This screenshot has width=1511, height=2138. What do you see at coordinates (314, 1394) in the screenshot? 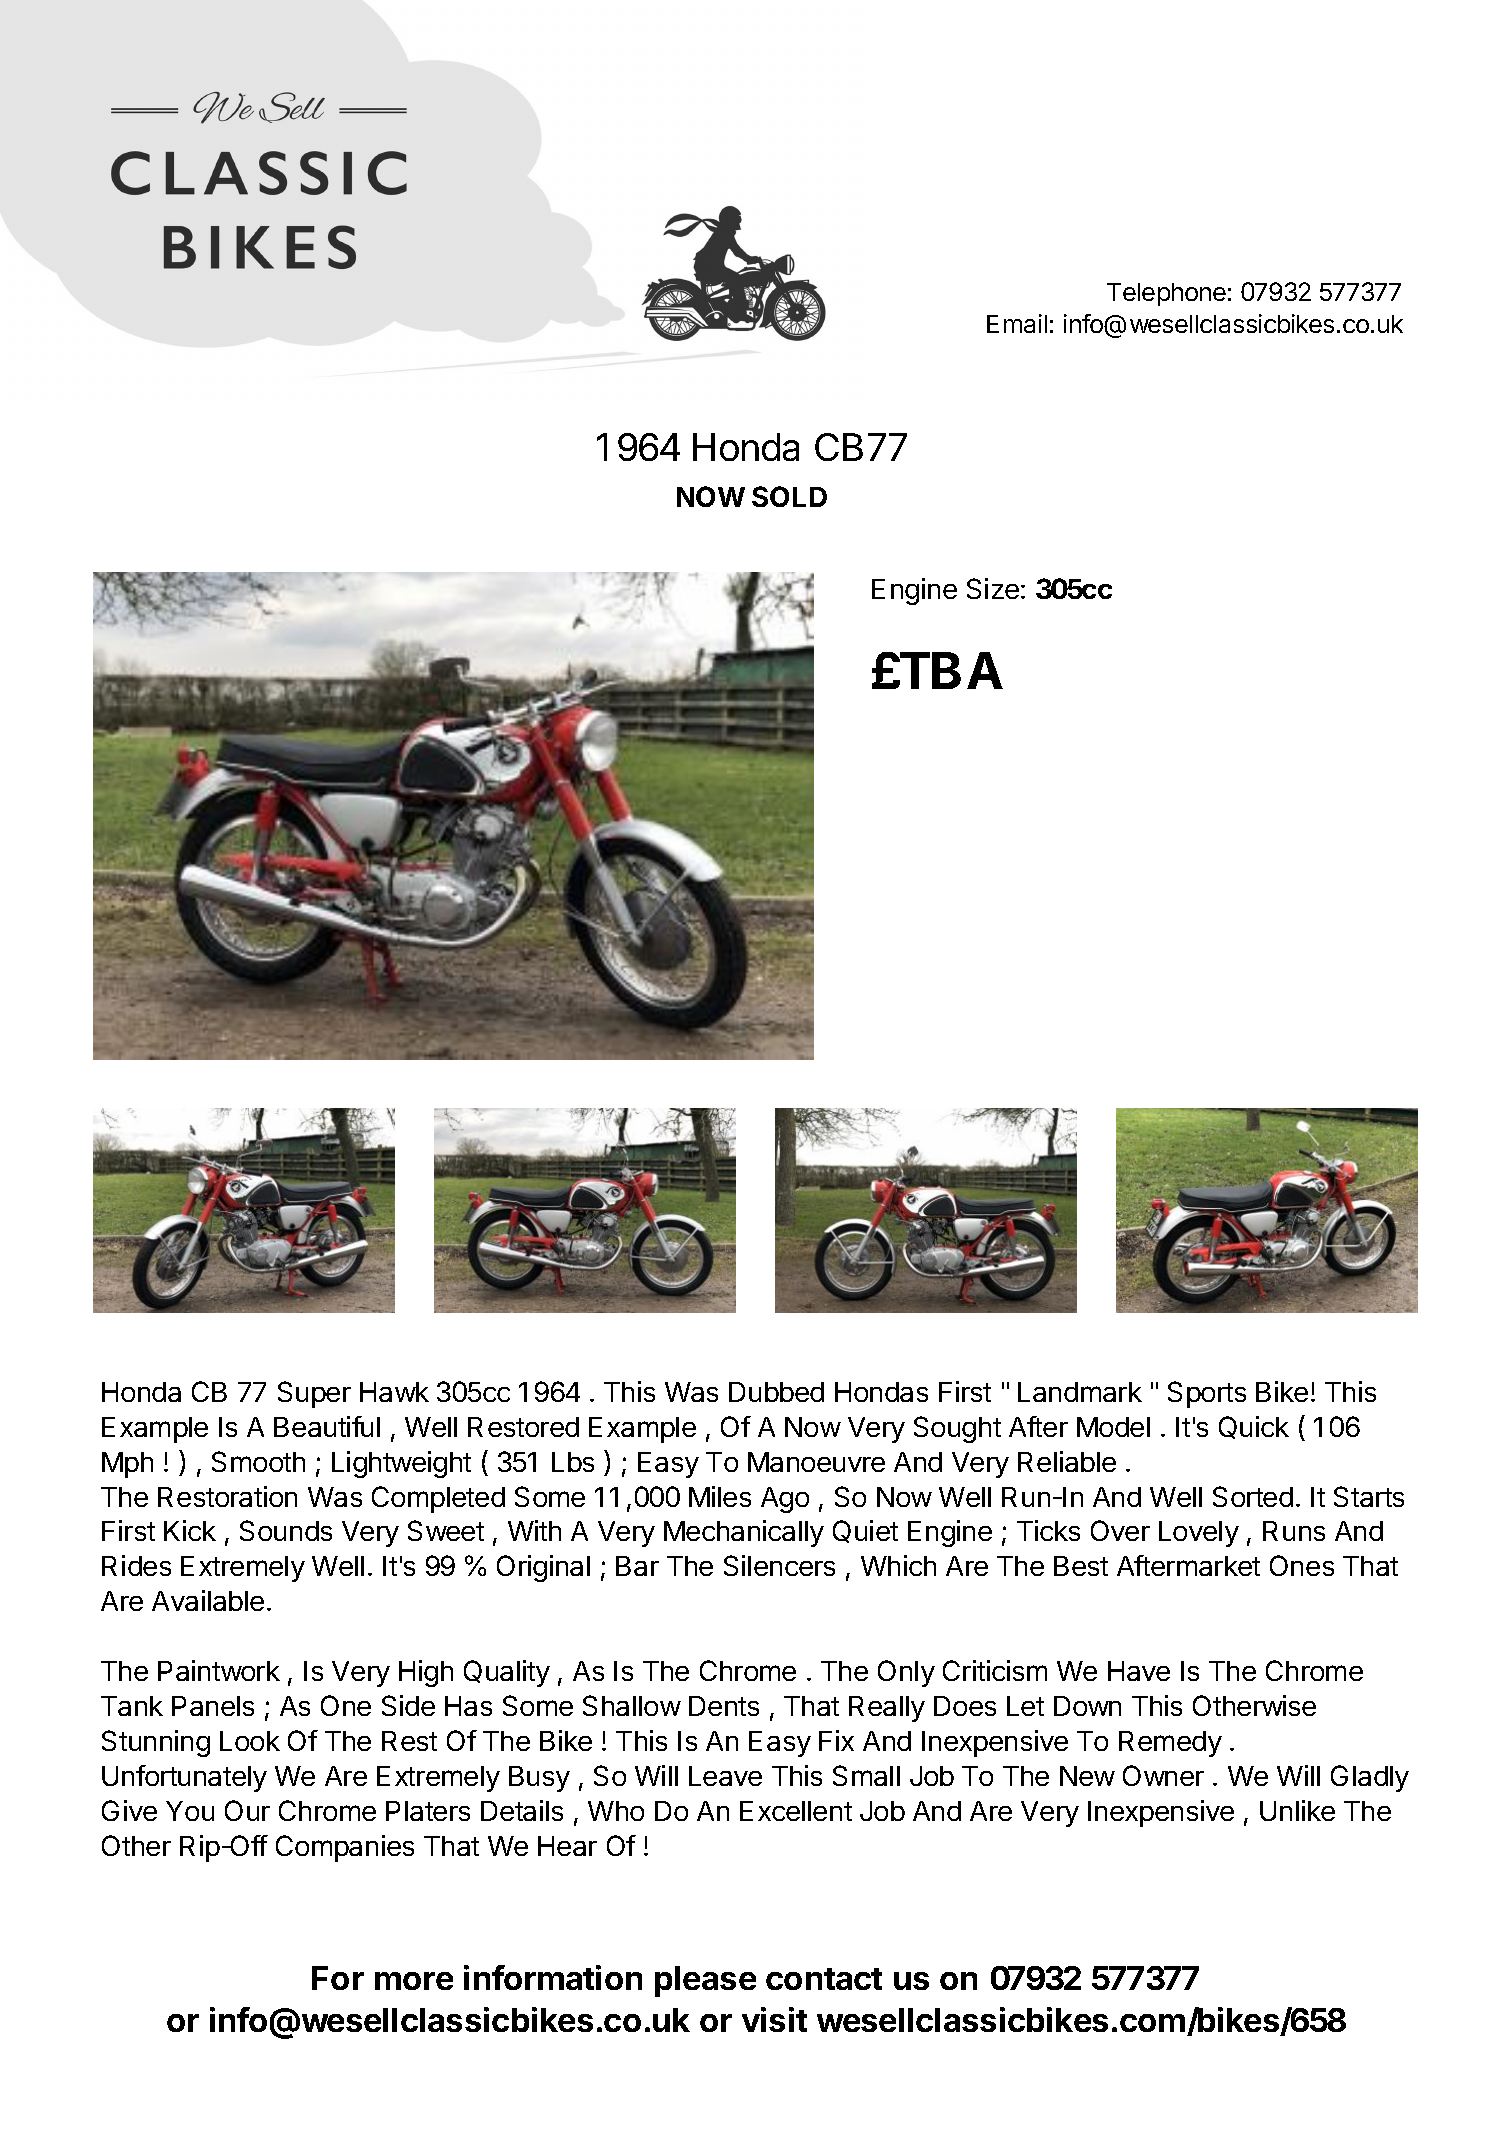
I see `Super` at bounding box center [314, 1394].
